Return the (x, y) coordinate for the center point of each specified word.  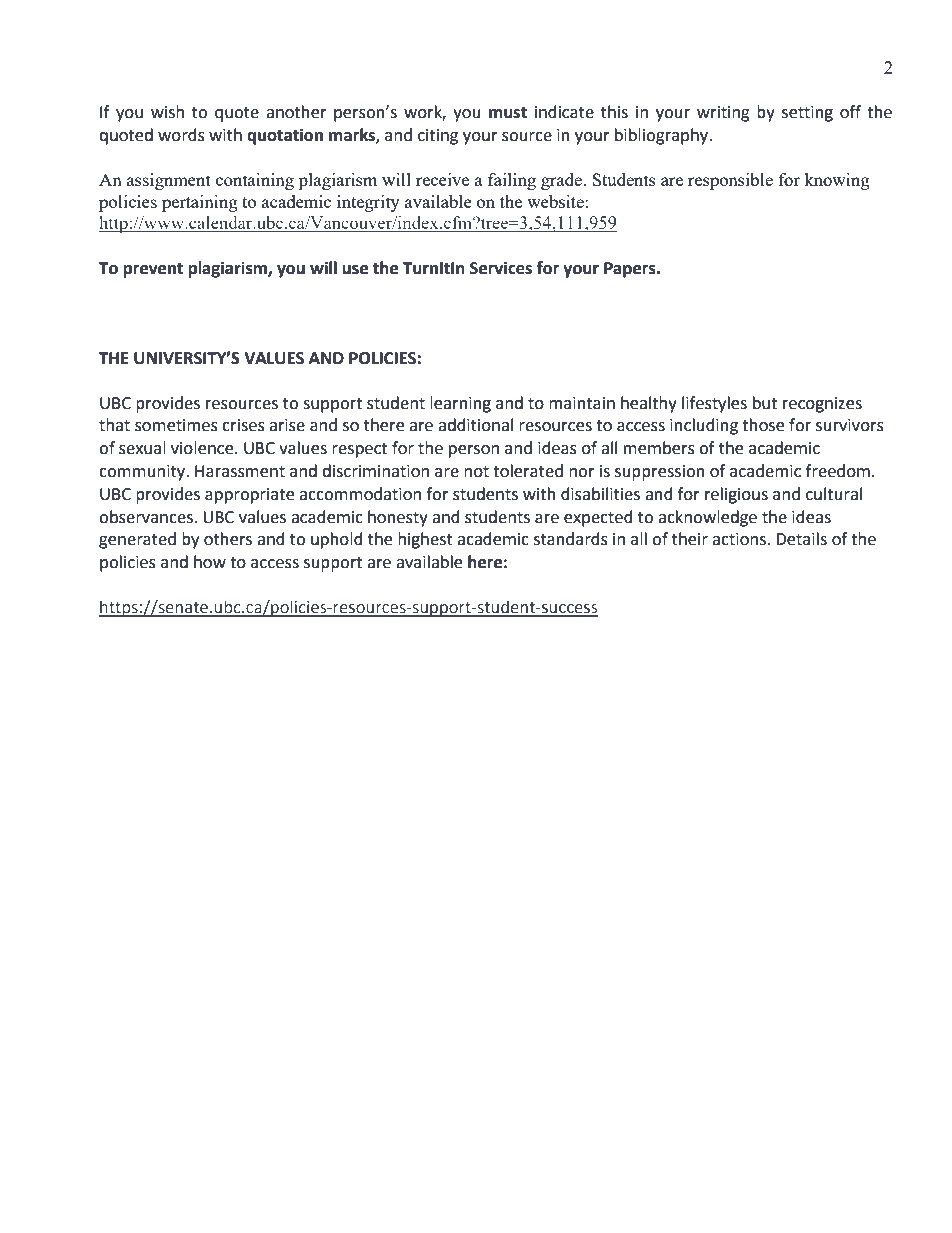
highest (425, 540)
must (508, 113)
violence (203, 448)
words (181, 135)
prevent (153, 270)
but (765, 403)
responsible (730, 181)
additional (475, 425)
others (228, 539)
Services (501, 268)
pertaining (200, 203)
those (763, 425)
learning (460, 404)
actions (740, 539)
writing (723, 114)
